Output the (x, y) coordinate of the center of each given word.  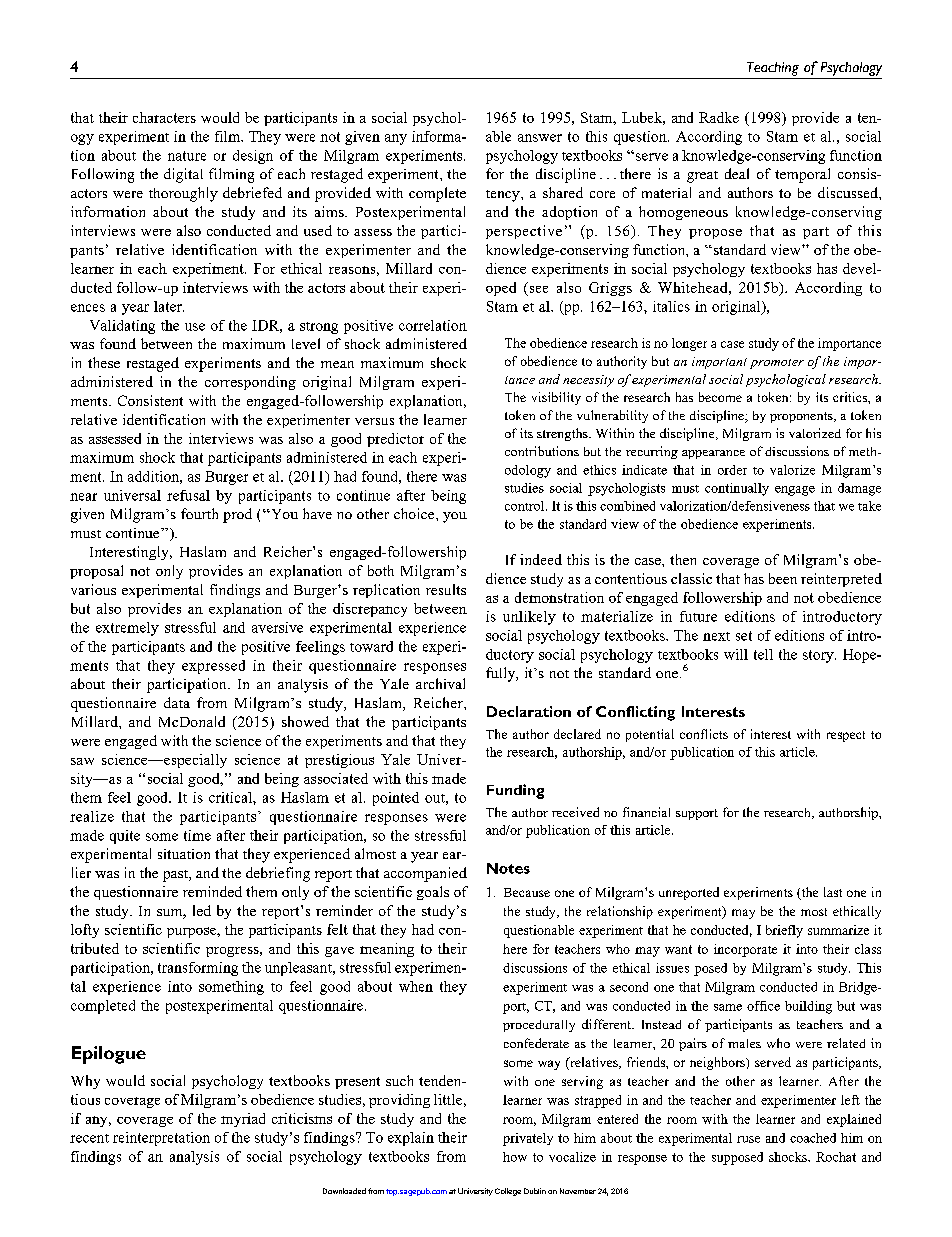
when (416, 986)
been (783, 578)
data (177, 702)
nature (187, 156)
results (446, 589)
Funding (515, 791)
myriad (243, 1120)
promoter (777, 364)
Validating (122, 327)
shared (563, 192)
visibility (556, 398)
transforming (198, 969)
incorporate (745, 950)
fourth (199, 513)
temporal (802, 175)
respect (846, 736)
